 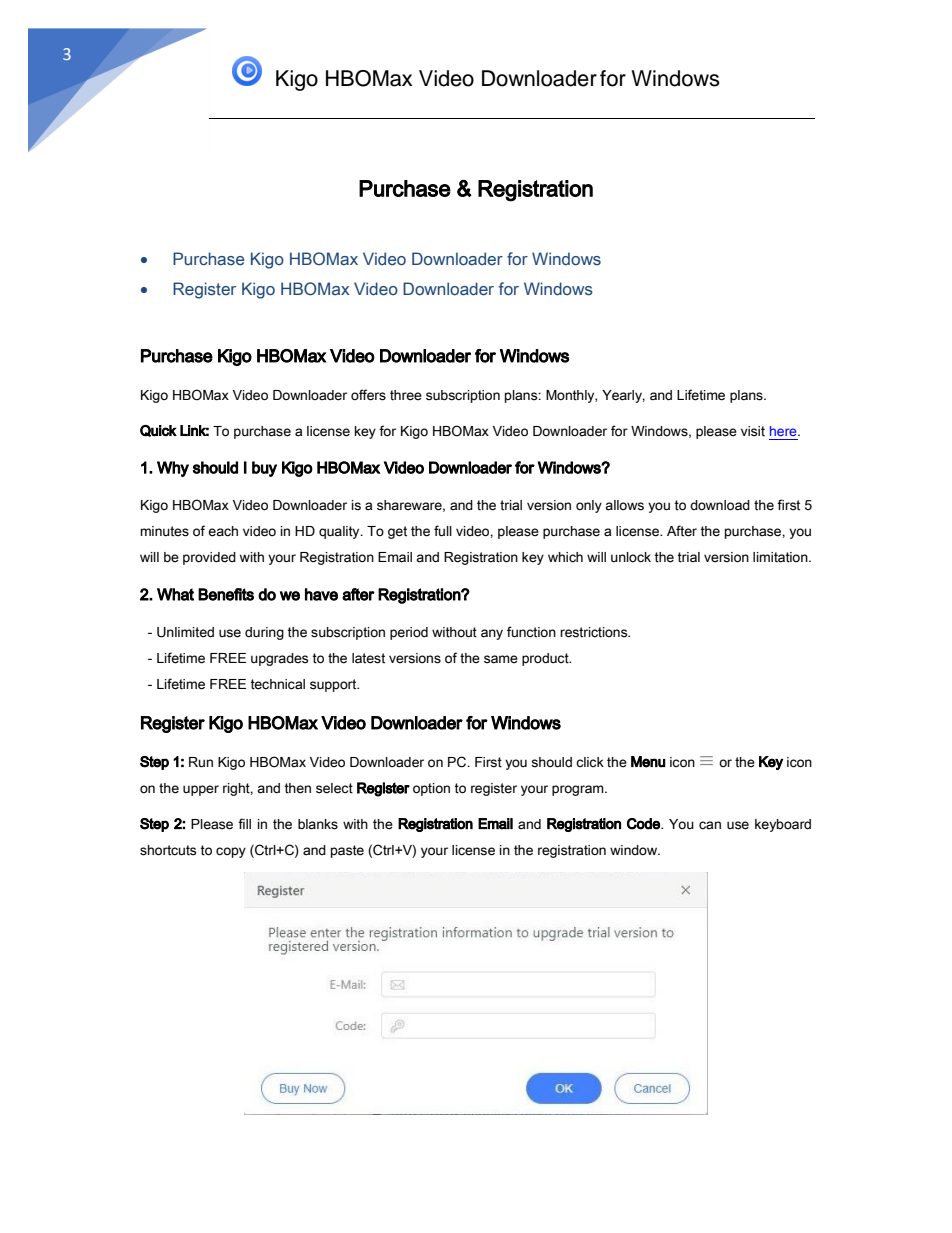 I want to click on restrictions, so click(x=595, y=632).
